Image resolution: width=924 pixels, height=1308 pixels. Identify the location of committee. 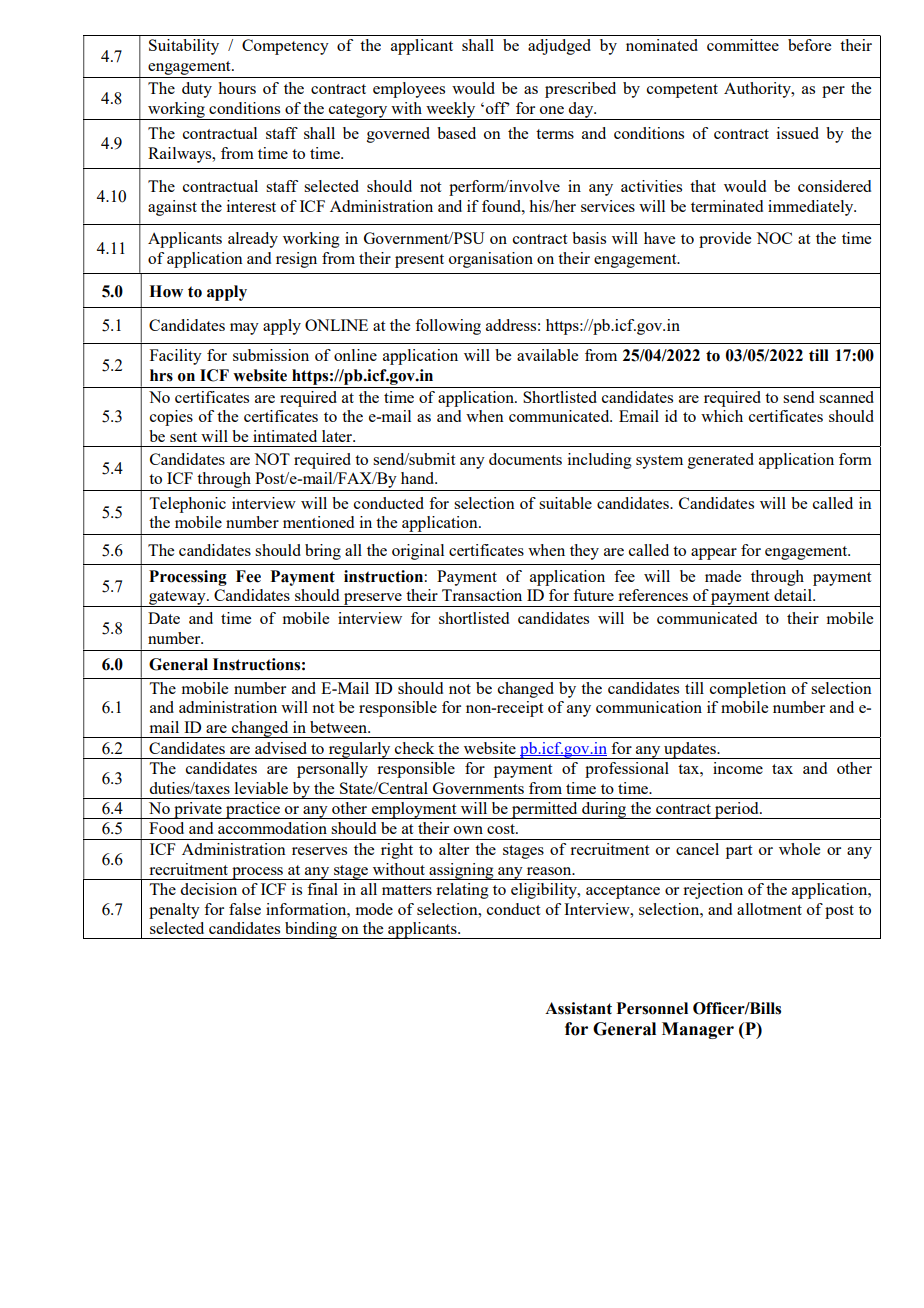
(743, 45).
